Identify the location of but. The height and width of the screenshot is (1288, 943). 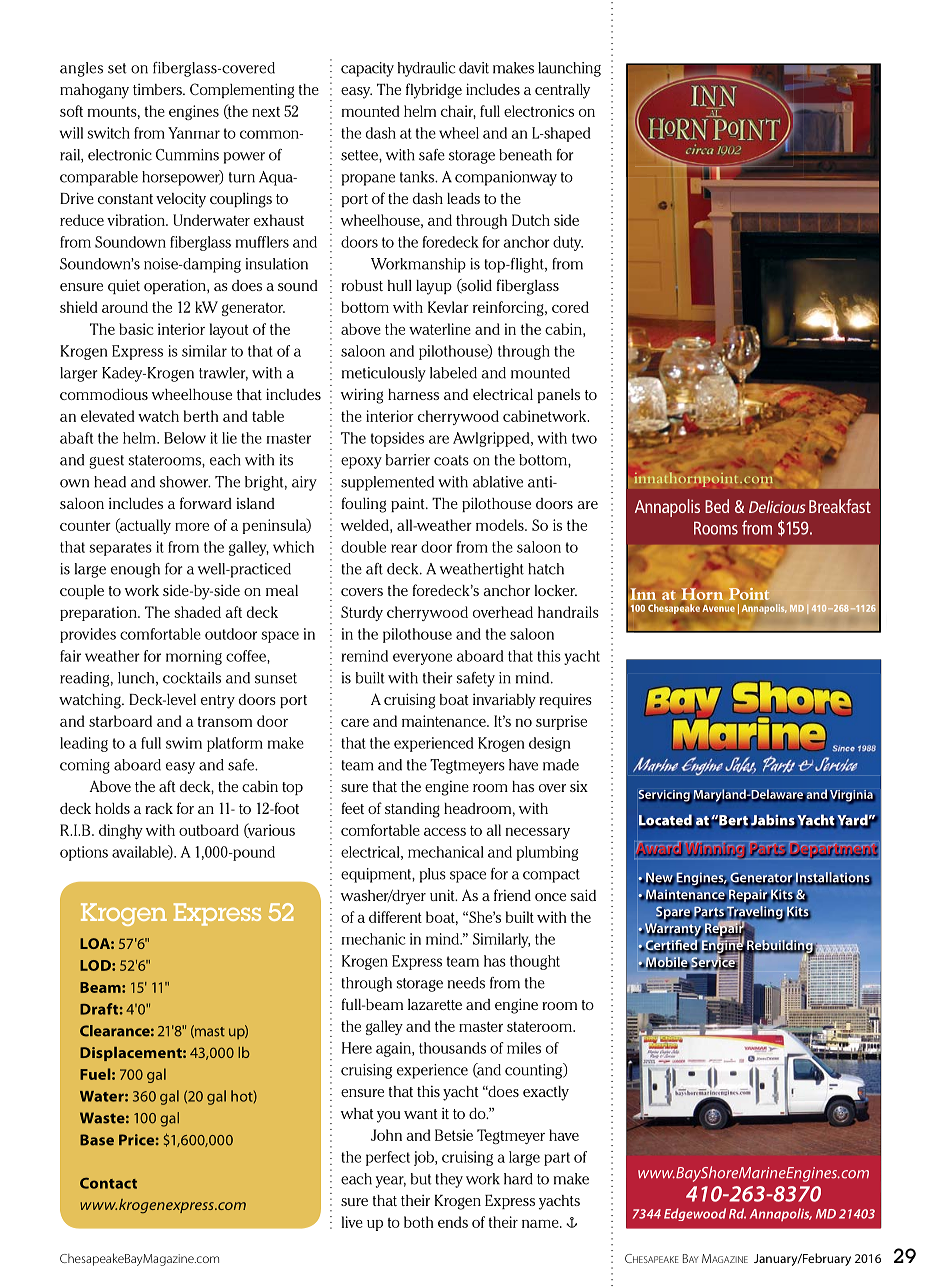
(421, 1179).
